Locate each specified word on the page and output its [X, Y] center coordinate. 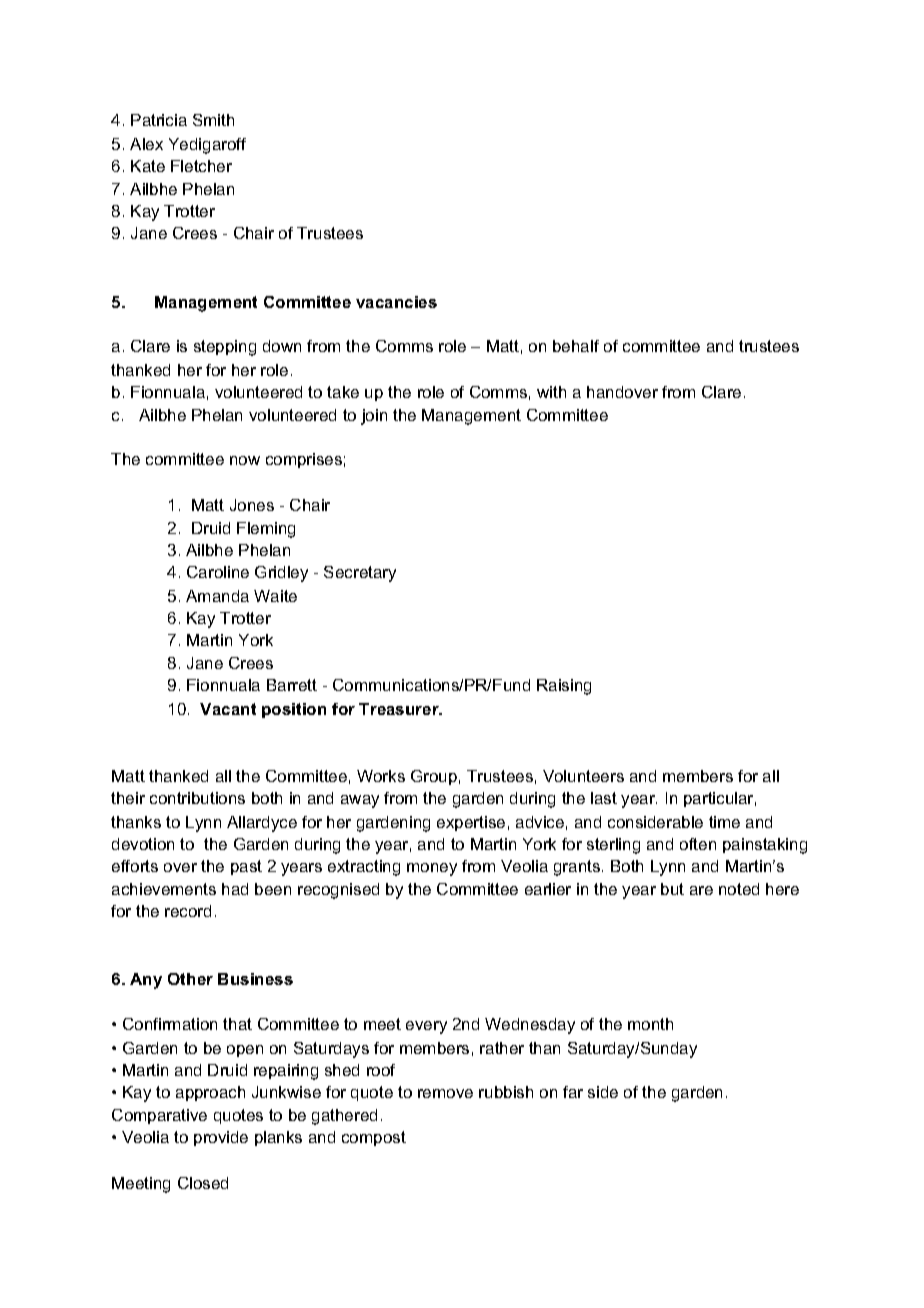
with [551, 392]
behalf [576, 346]
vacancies [396, 302]
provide [221, 1138]
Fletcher [201, 166]
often [698, 844]
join [374, 417]
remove [445, 1093]
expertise [471, 823]
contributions [197, 798]
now [245, 460]
